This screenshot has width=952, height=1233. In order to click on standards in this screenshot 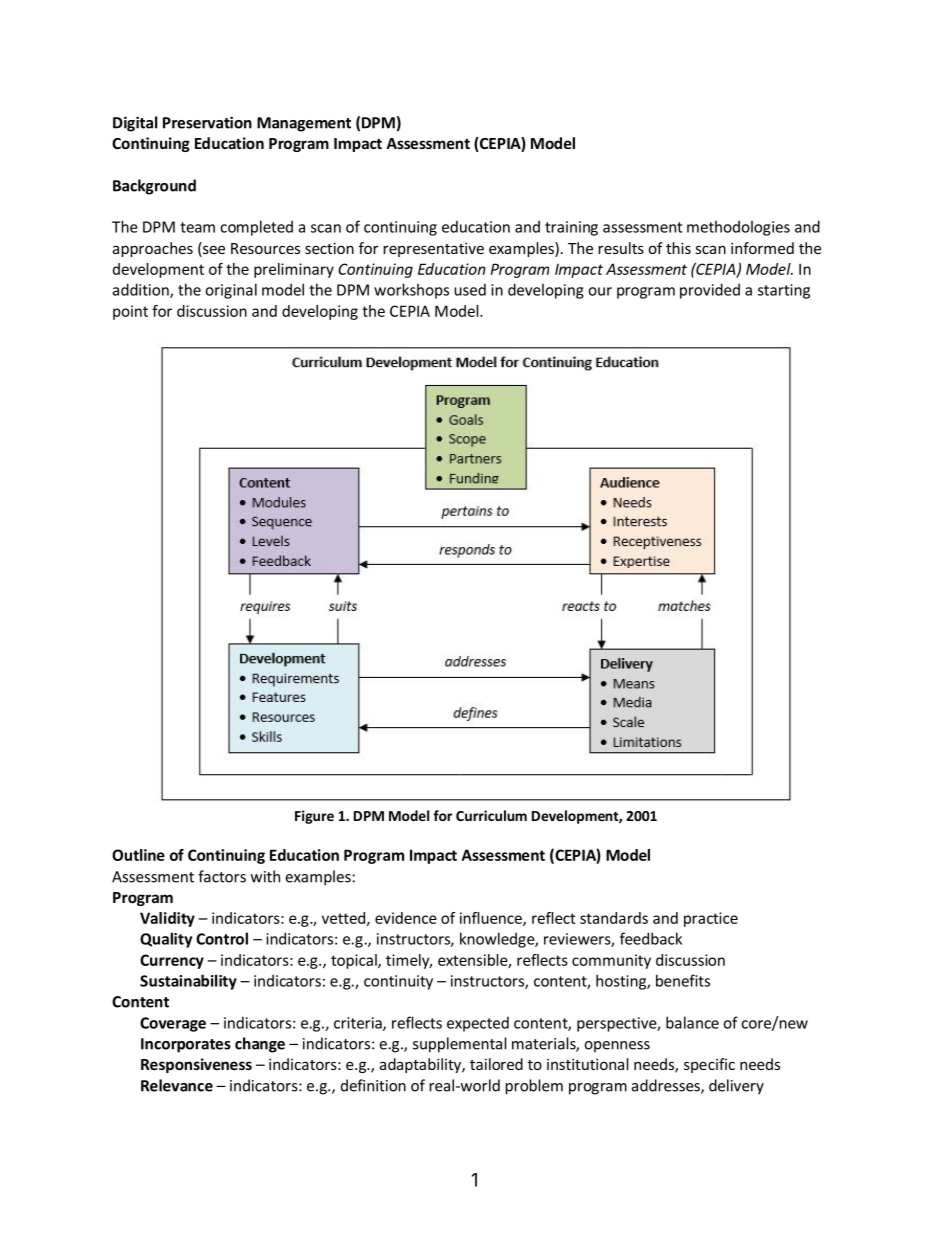, I will do `click(614, 918)`.
